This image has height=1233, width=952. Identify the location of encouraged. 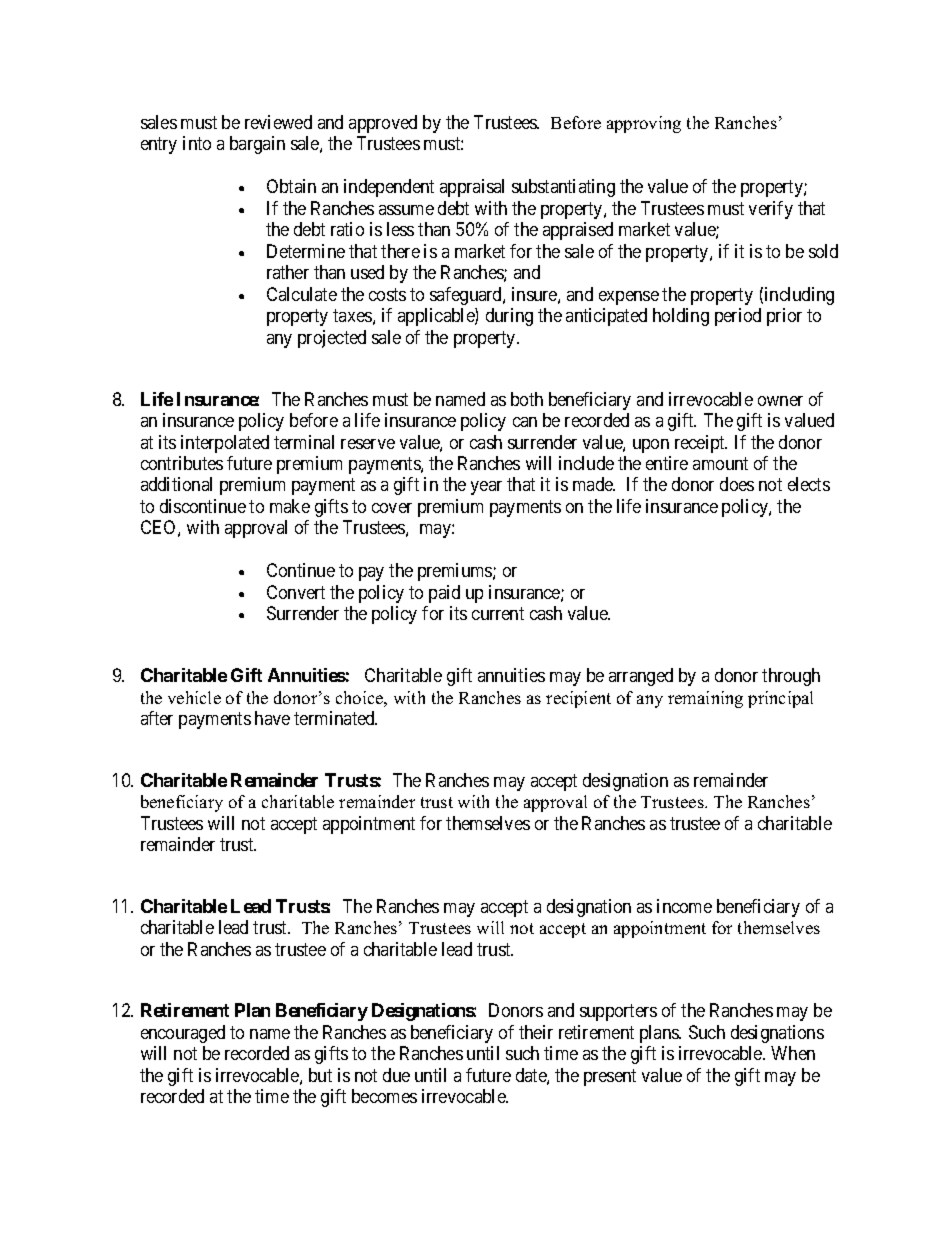
(183, 1034).
